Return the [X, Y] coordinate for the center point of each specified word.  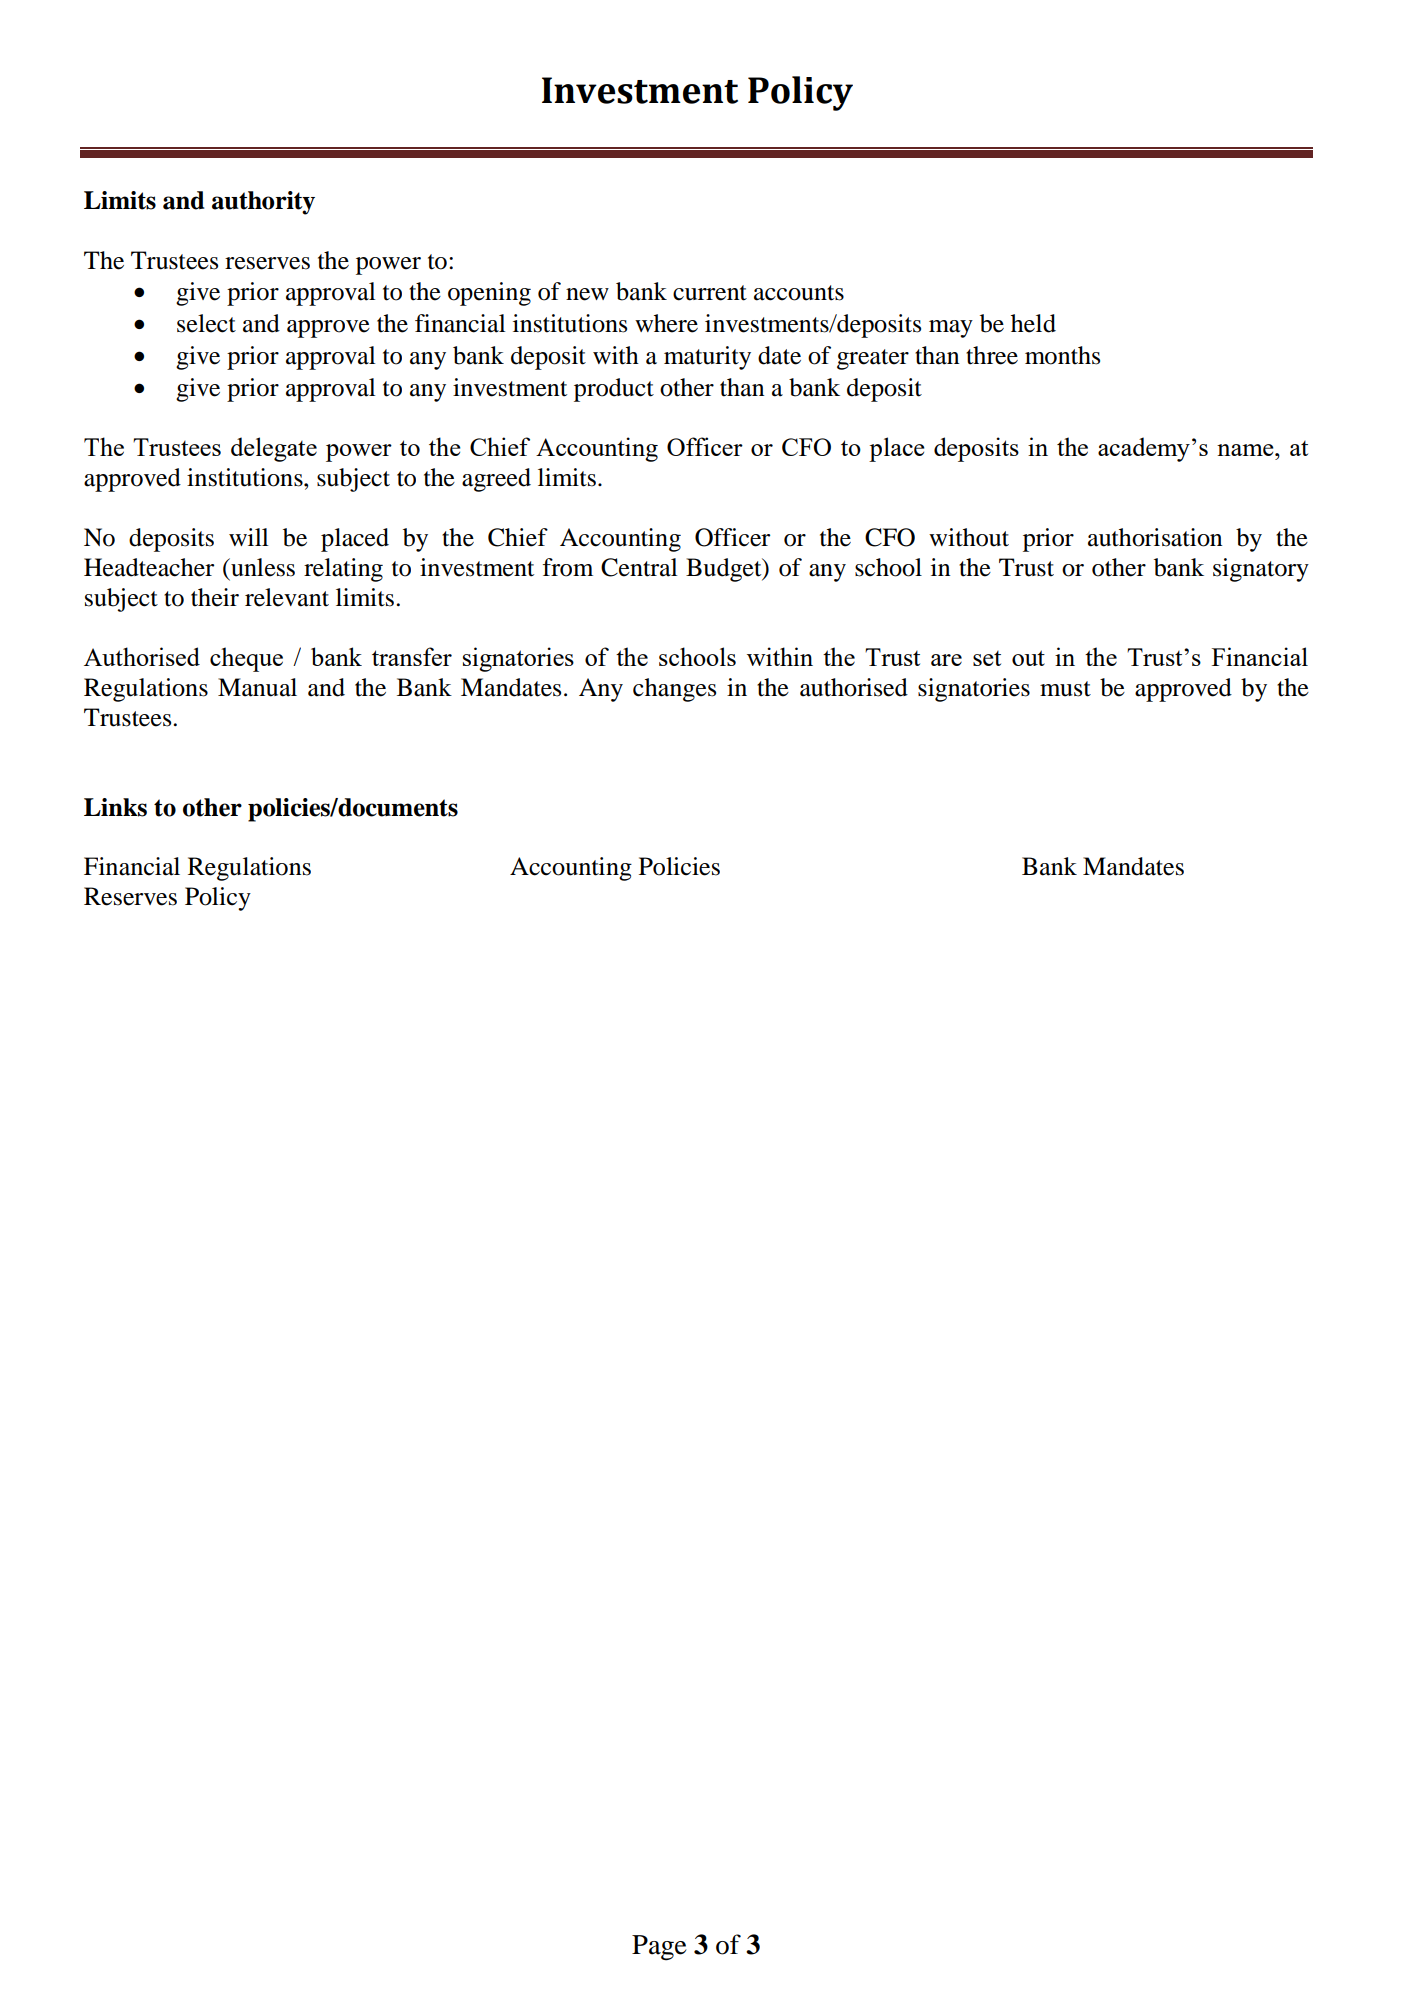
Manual [257, 687]
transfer [412, 656]
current [710, 293]
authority [263, 203]
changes [674, 690]
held [1033, 323]
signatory [1261, 570]
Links [115, 807]
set [987, 658]
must [1065, 689]
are [946, 660]
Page [659, 1948]
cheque [246, 659]
